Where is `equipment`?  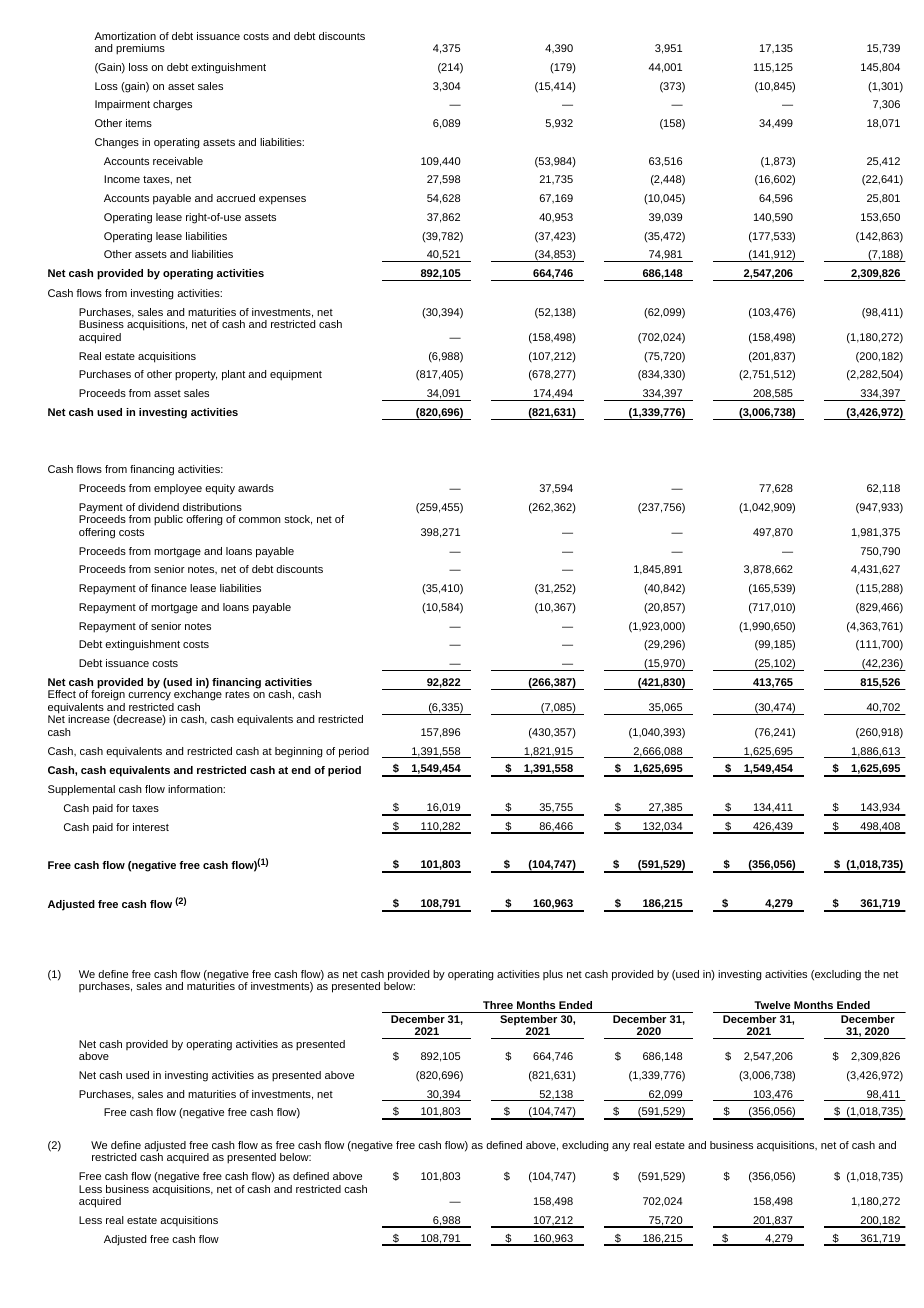 equipment is located at coordinates (296, 375).
